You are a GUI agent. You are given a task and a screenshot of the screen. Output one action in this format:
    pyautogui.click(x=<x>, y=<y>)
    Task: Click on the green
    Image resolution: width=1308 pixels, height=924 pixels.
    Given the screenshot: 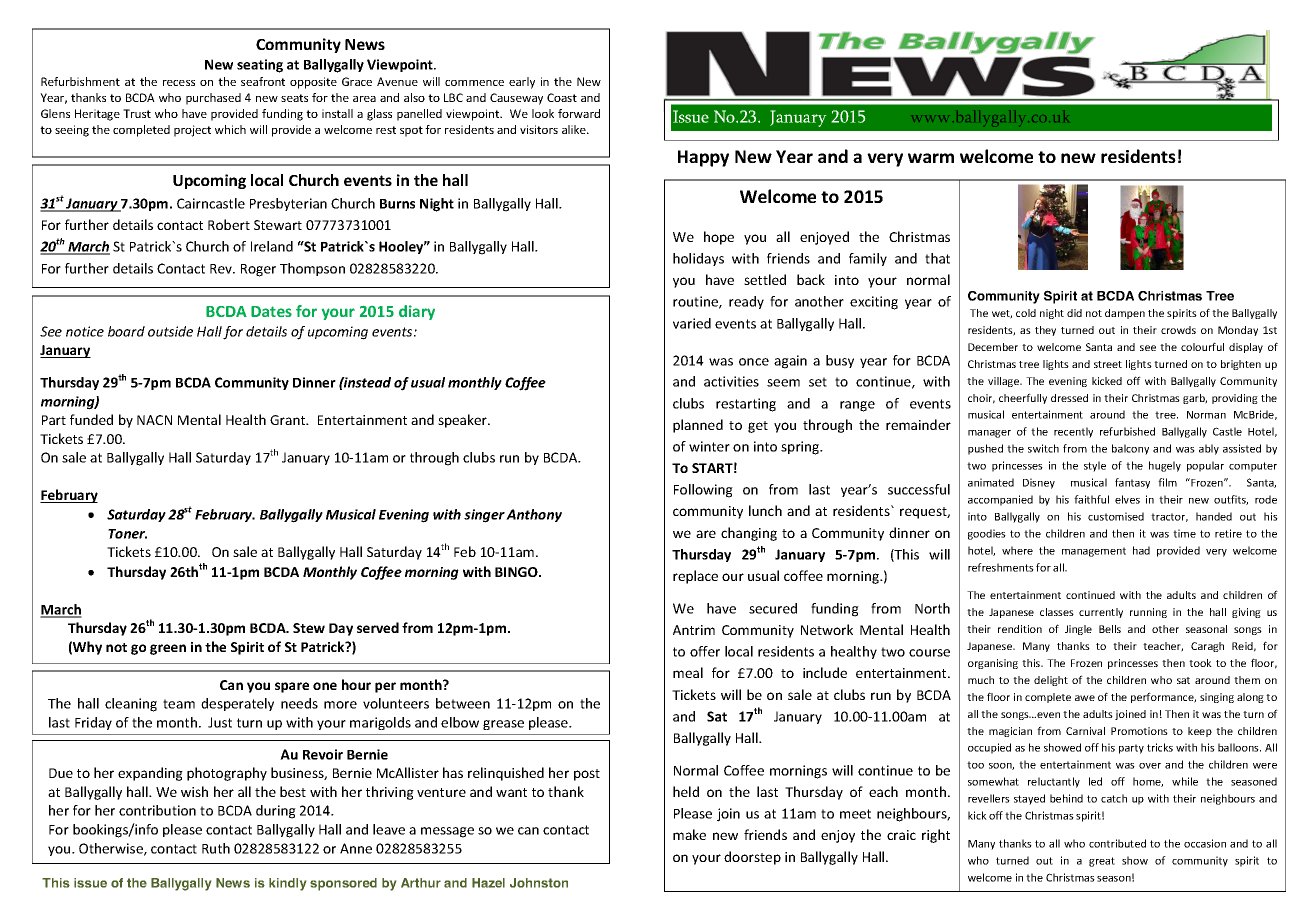 What is the action you would take?
    pyautogui.click(x=168, y=649)
